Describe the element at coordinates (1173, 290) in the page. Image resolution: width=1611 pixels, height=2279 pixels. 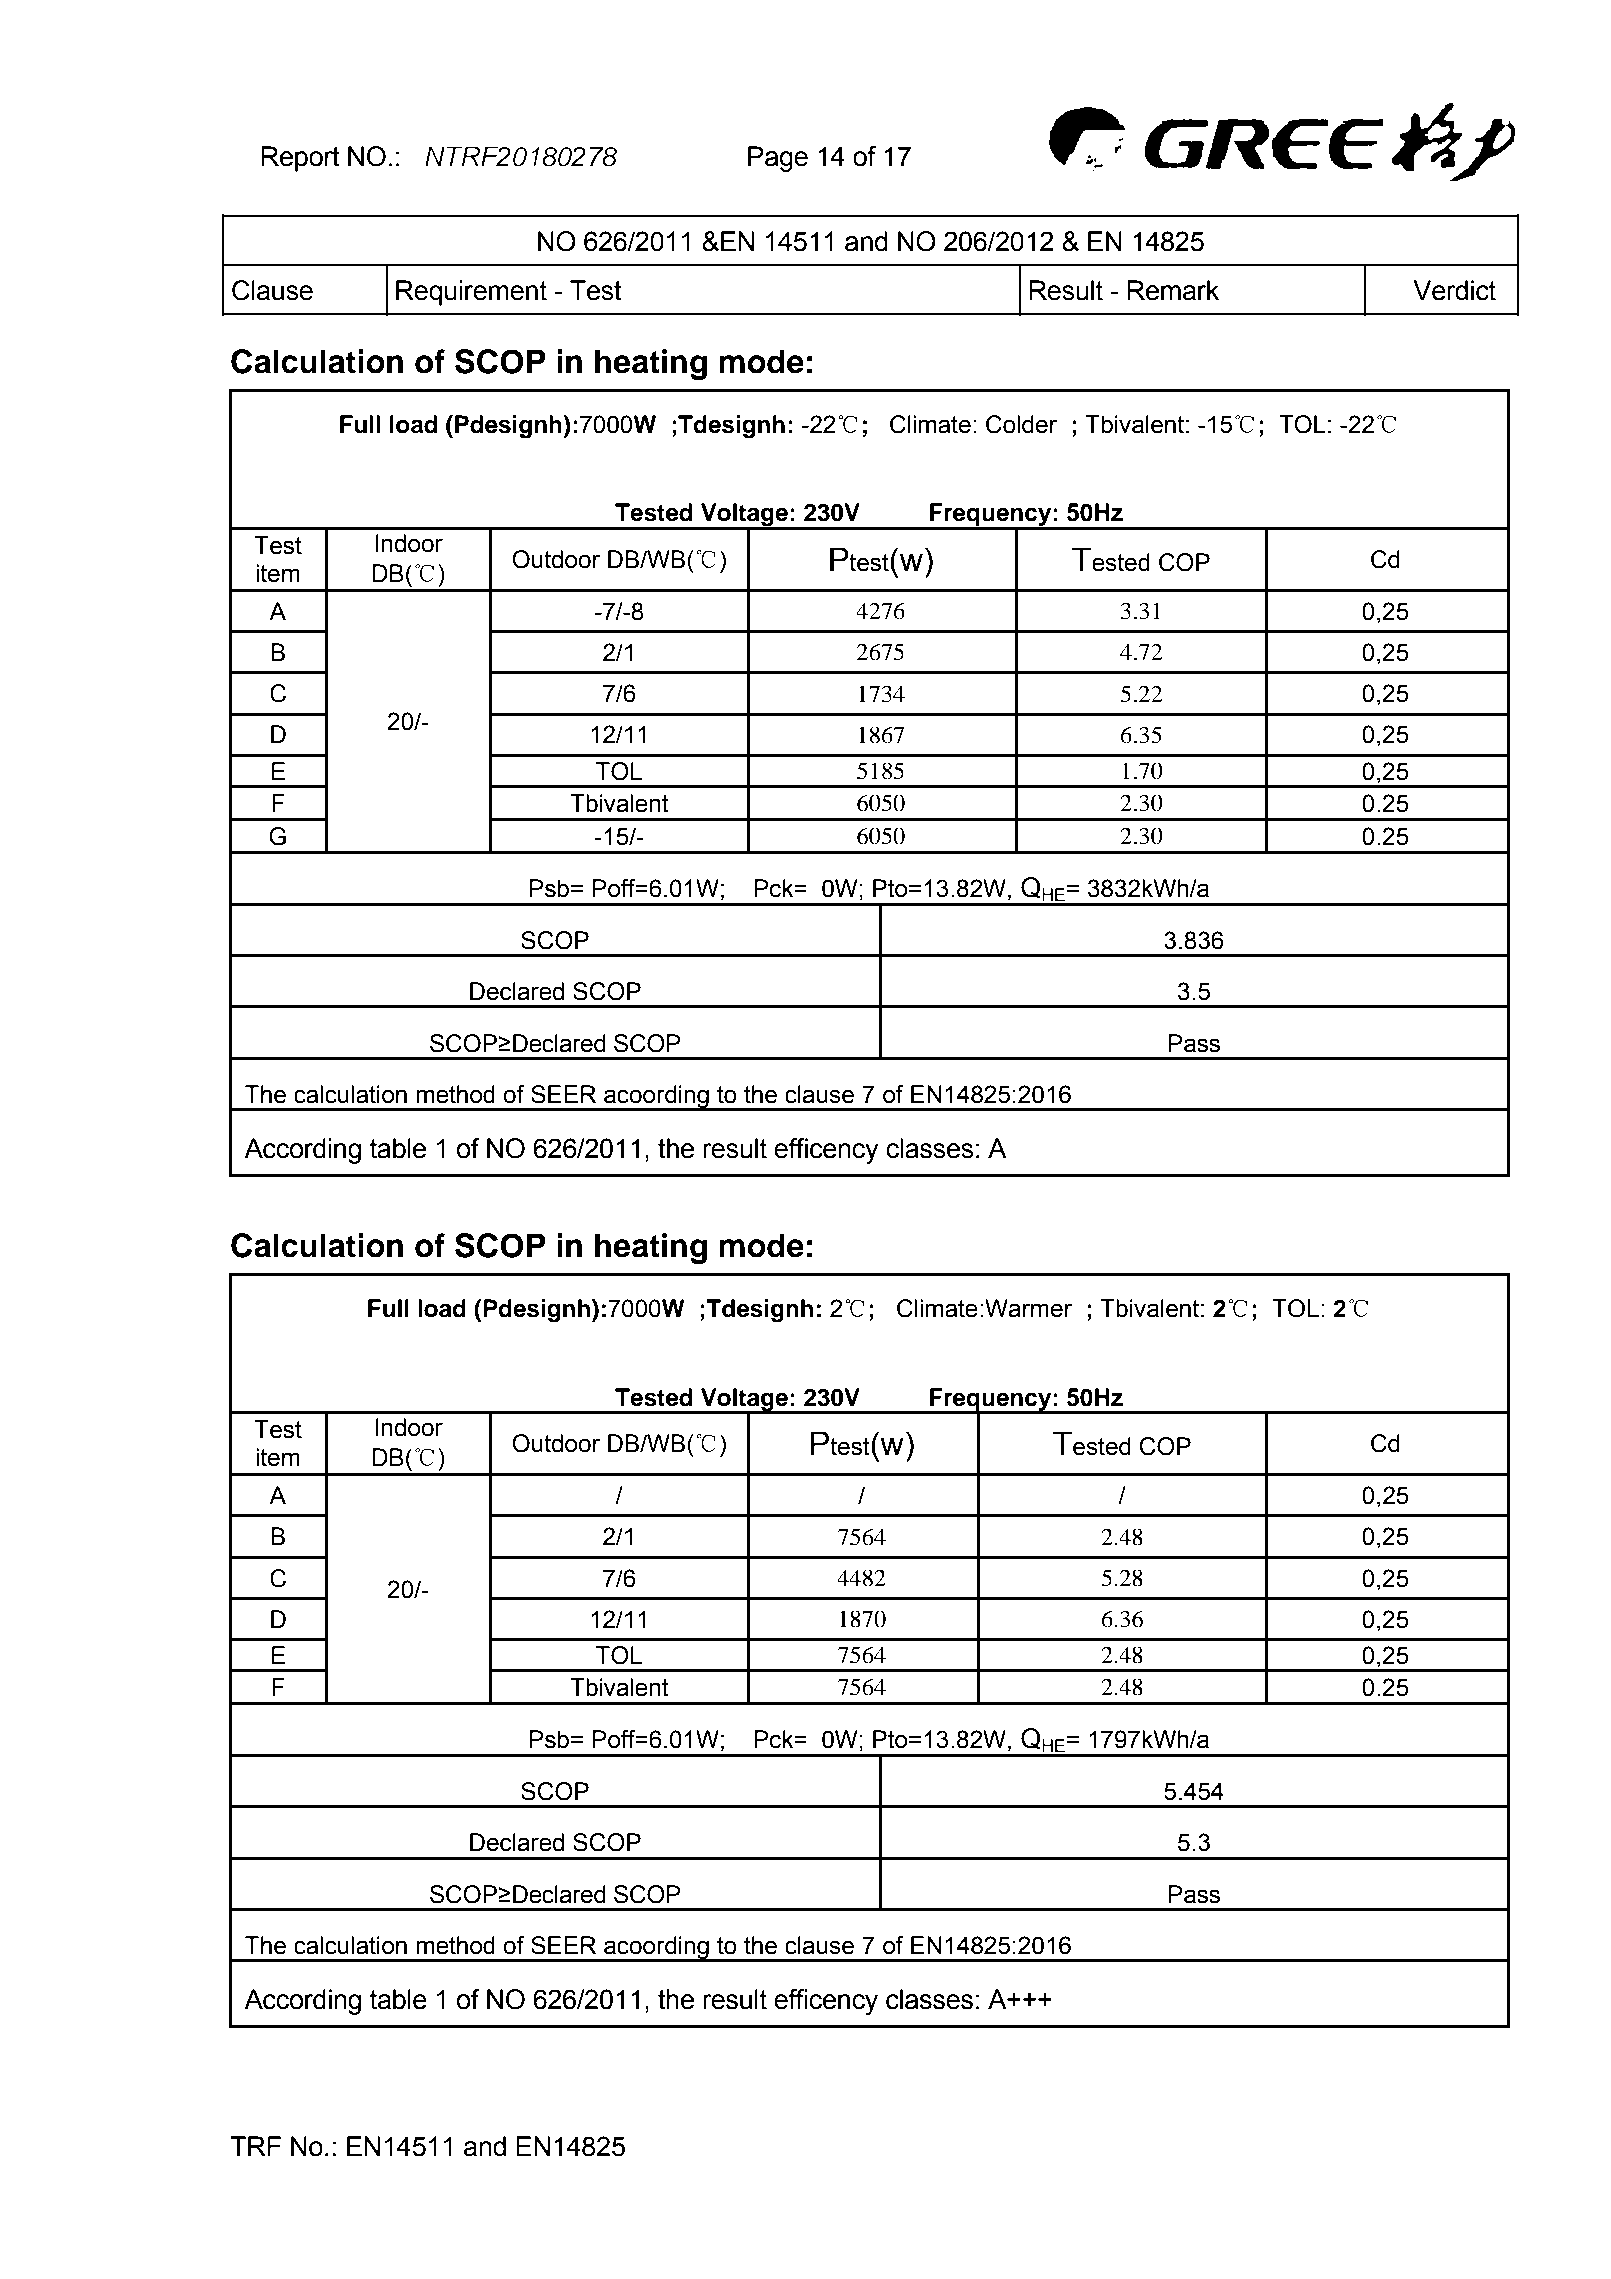
I see `Remark` at that location.
